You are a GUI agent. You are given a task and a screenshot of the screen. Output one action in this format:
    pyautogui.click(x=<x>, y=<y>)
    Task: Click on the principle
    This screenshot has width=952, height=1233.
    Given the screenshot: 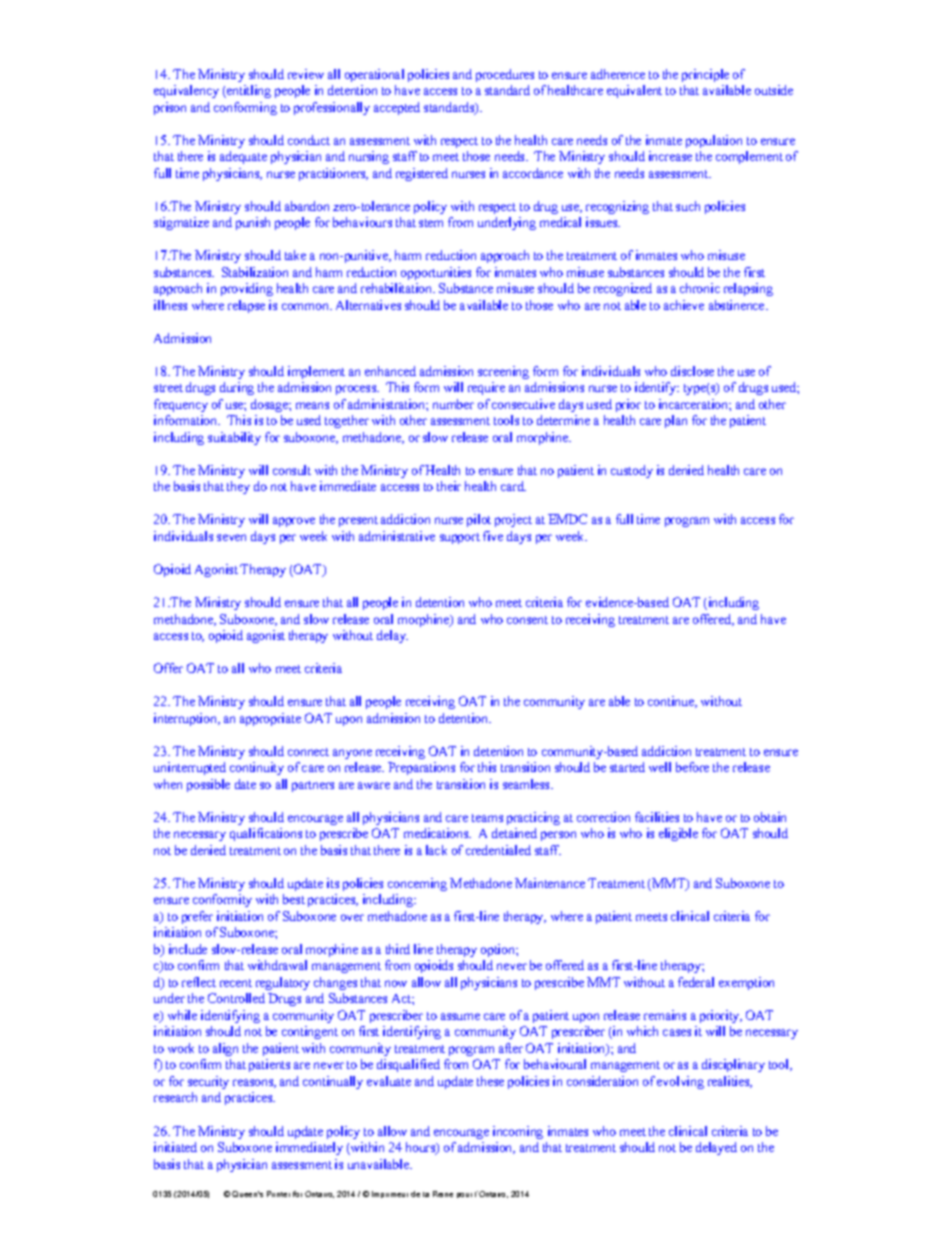 What is the action you would take?
    pyautogui.click(x=705, y=75)
